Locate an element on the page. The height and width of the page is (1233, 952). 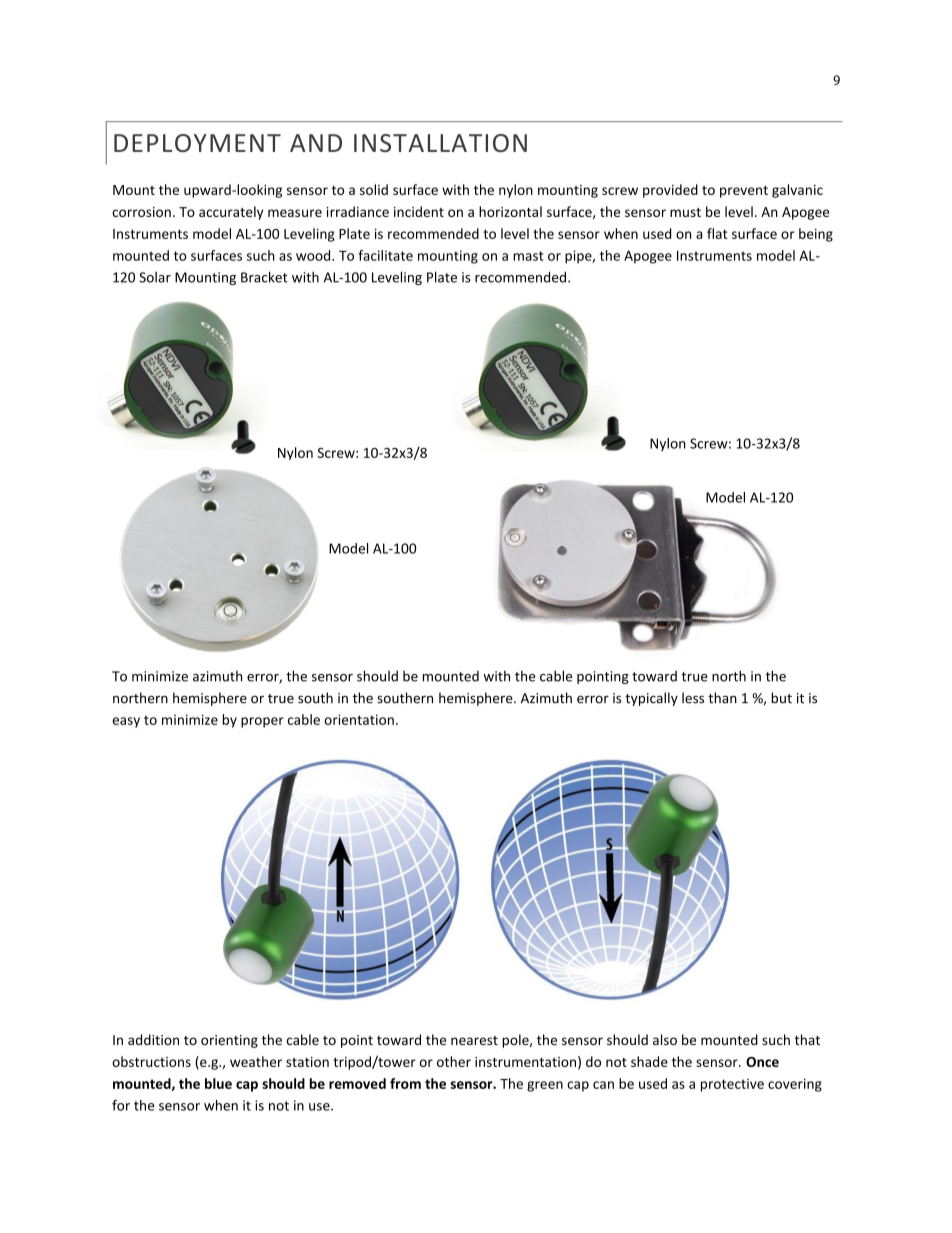
prevent is located at coordinates (744, 192).
